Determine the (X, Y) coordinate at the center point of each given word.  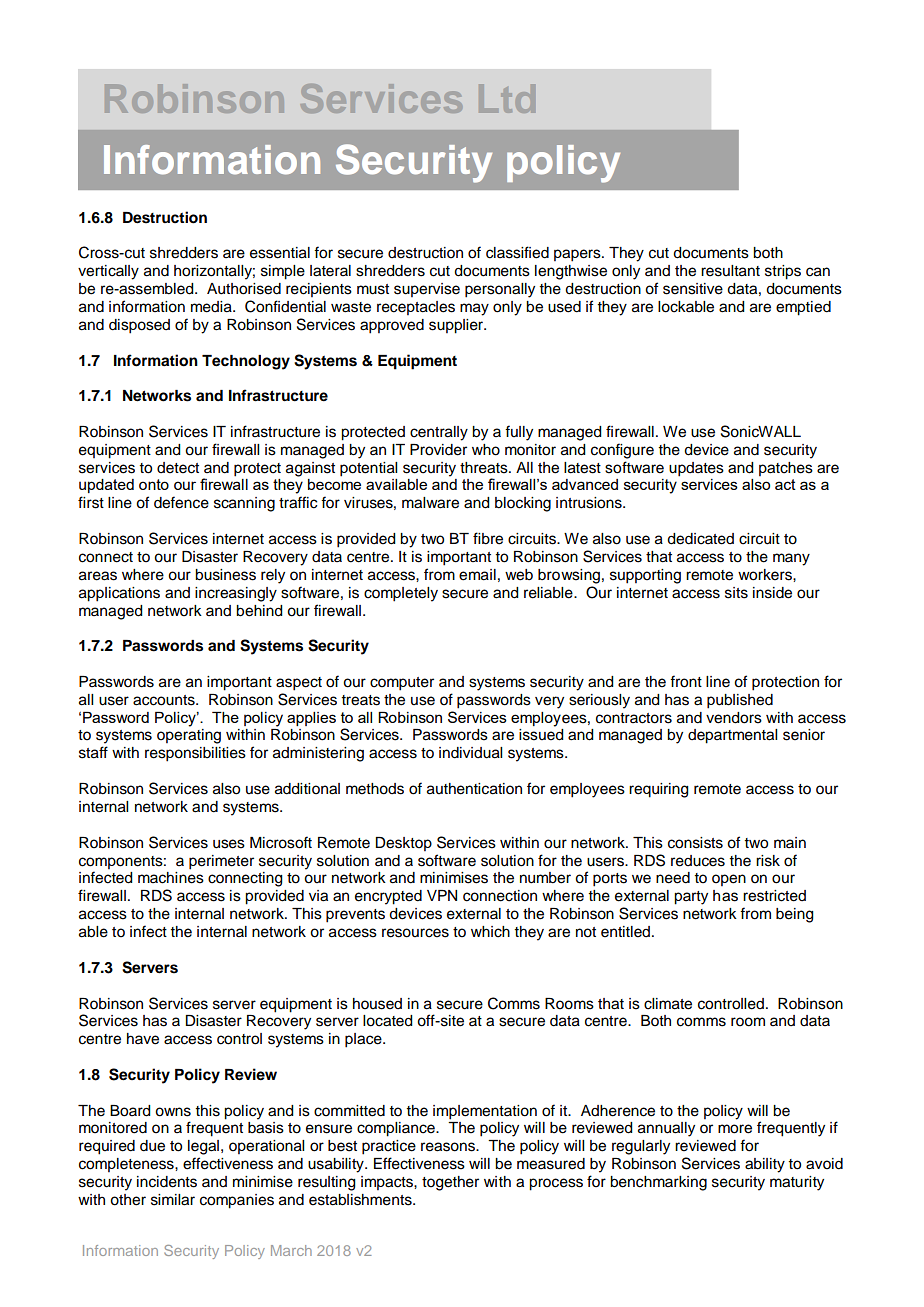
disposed (139, 326)
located (388, 1021)
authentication (474, 789)
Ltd (507, 98)
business (225, 575)
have (143, 1039)
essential (280, 253)
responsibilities (195, 754)
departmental (732, 736)
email (477, 575)
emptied (803, 308)
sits (736, 593)
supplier (457, 326)
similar (173, 1200)
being (795, 915)
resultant (730, 271)
